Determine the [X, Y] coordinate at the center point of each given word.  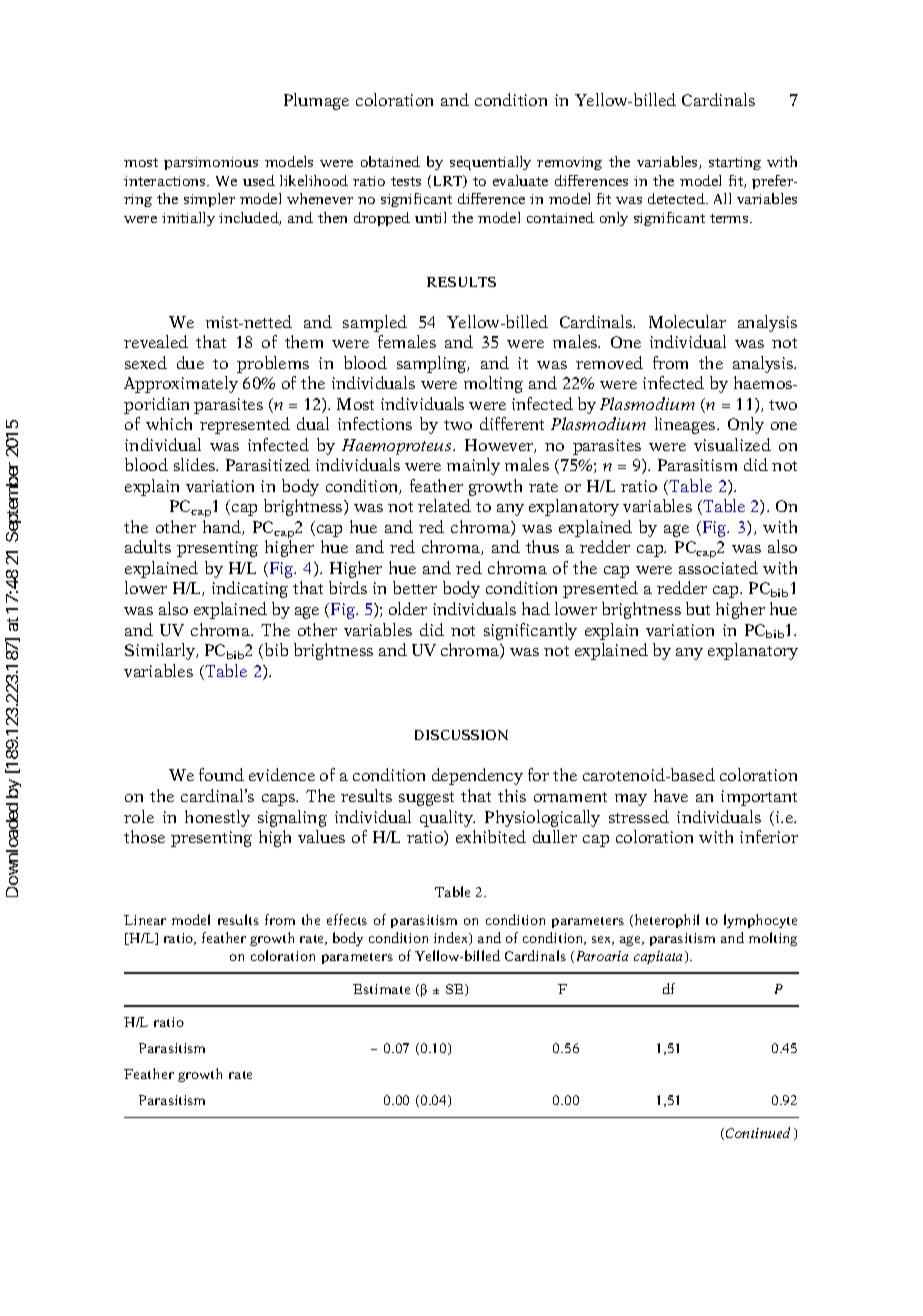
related [444, 505]
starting [735, 163]
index [452, 938]
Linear [145, 920]
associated [718, 567]
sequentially [490, 163]
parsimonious [211, 163]
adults [148, 546]
